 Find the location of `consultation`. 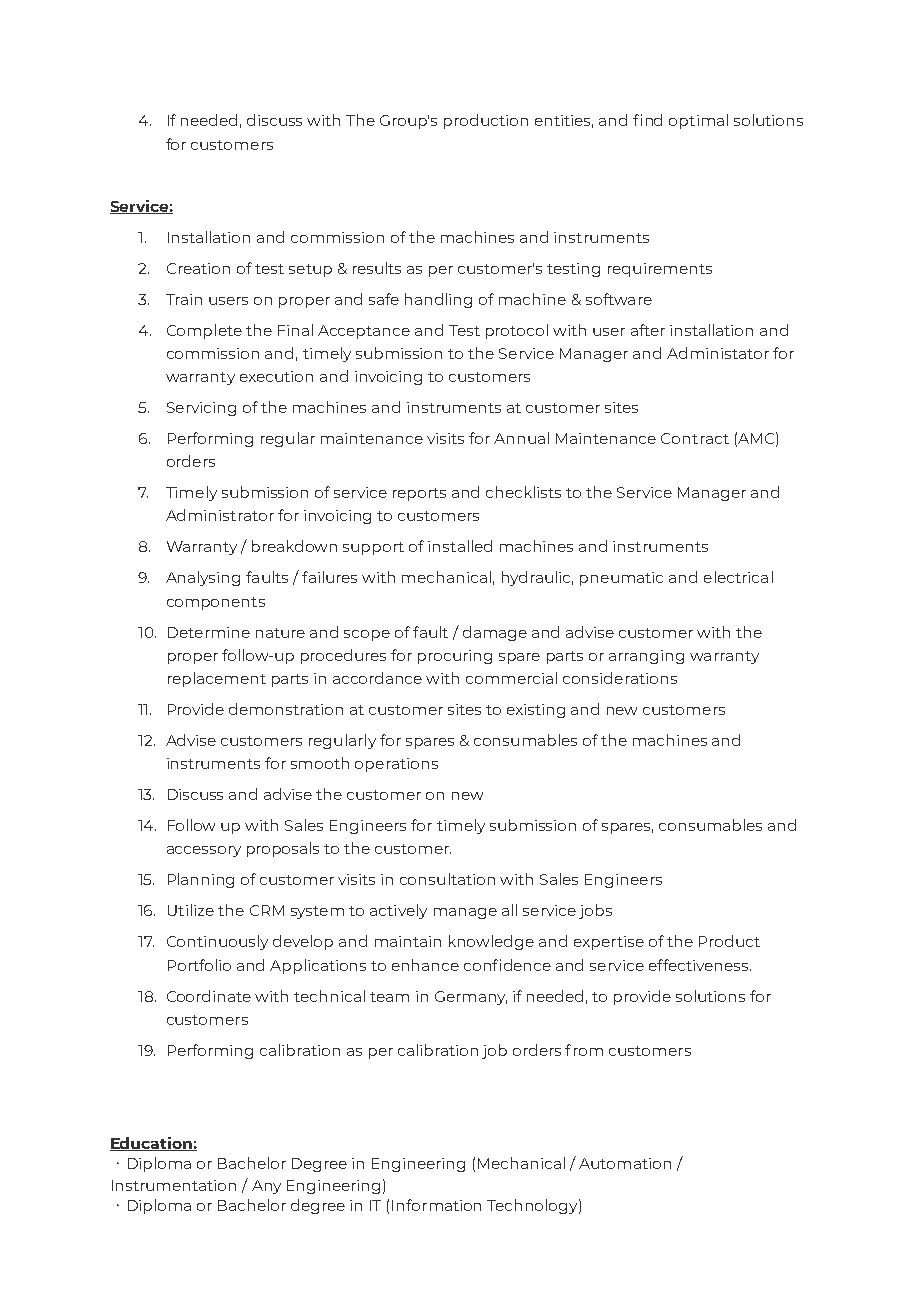

consultation is located at coordinates (447, 879).
